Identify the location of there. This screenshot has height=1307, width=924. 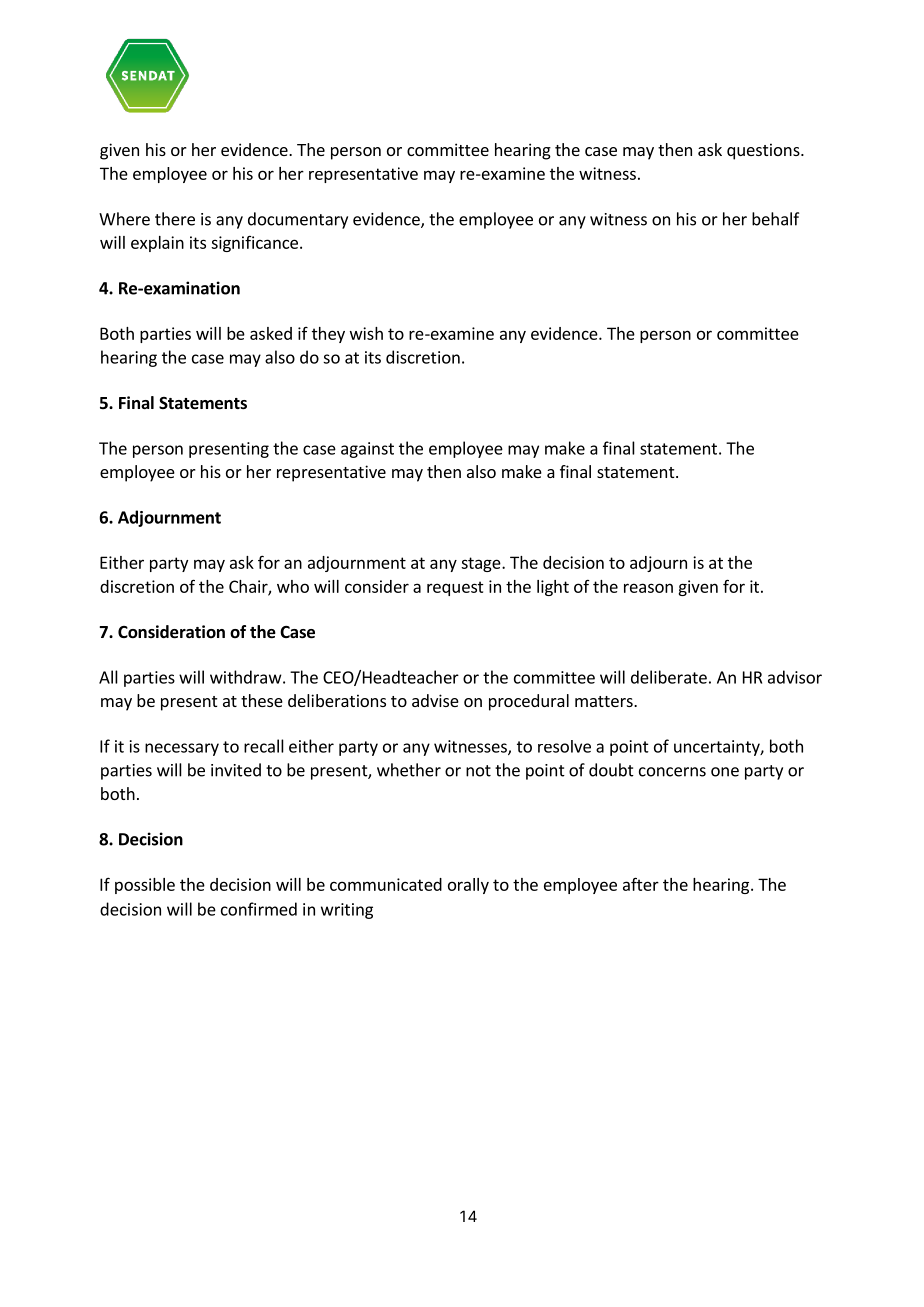
(175, 219).
